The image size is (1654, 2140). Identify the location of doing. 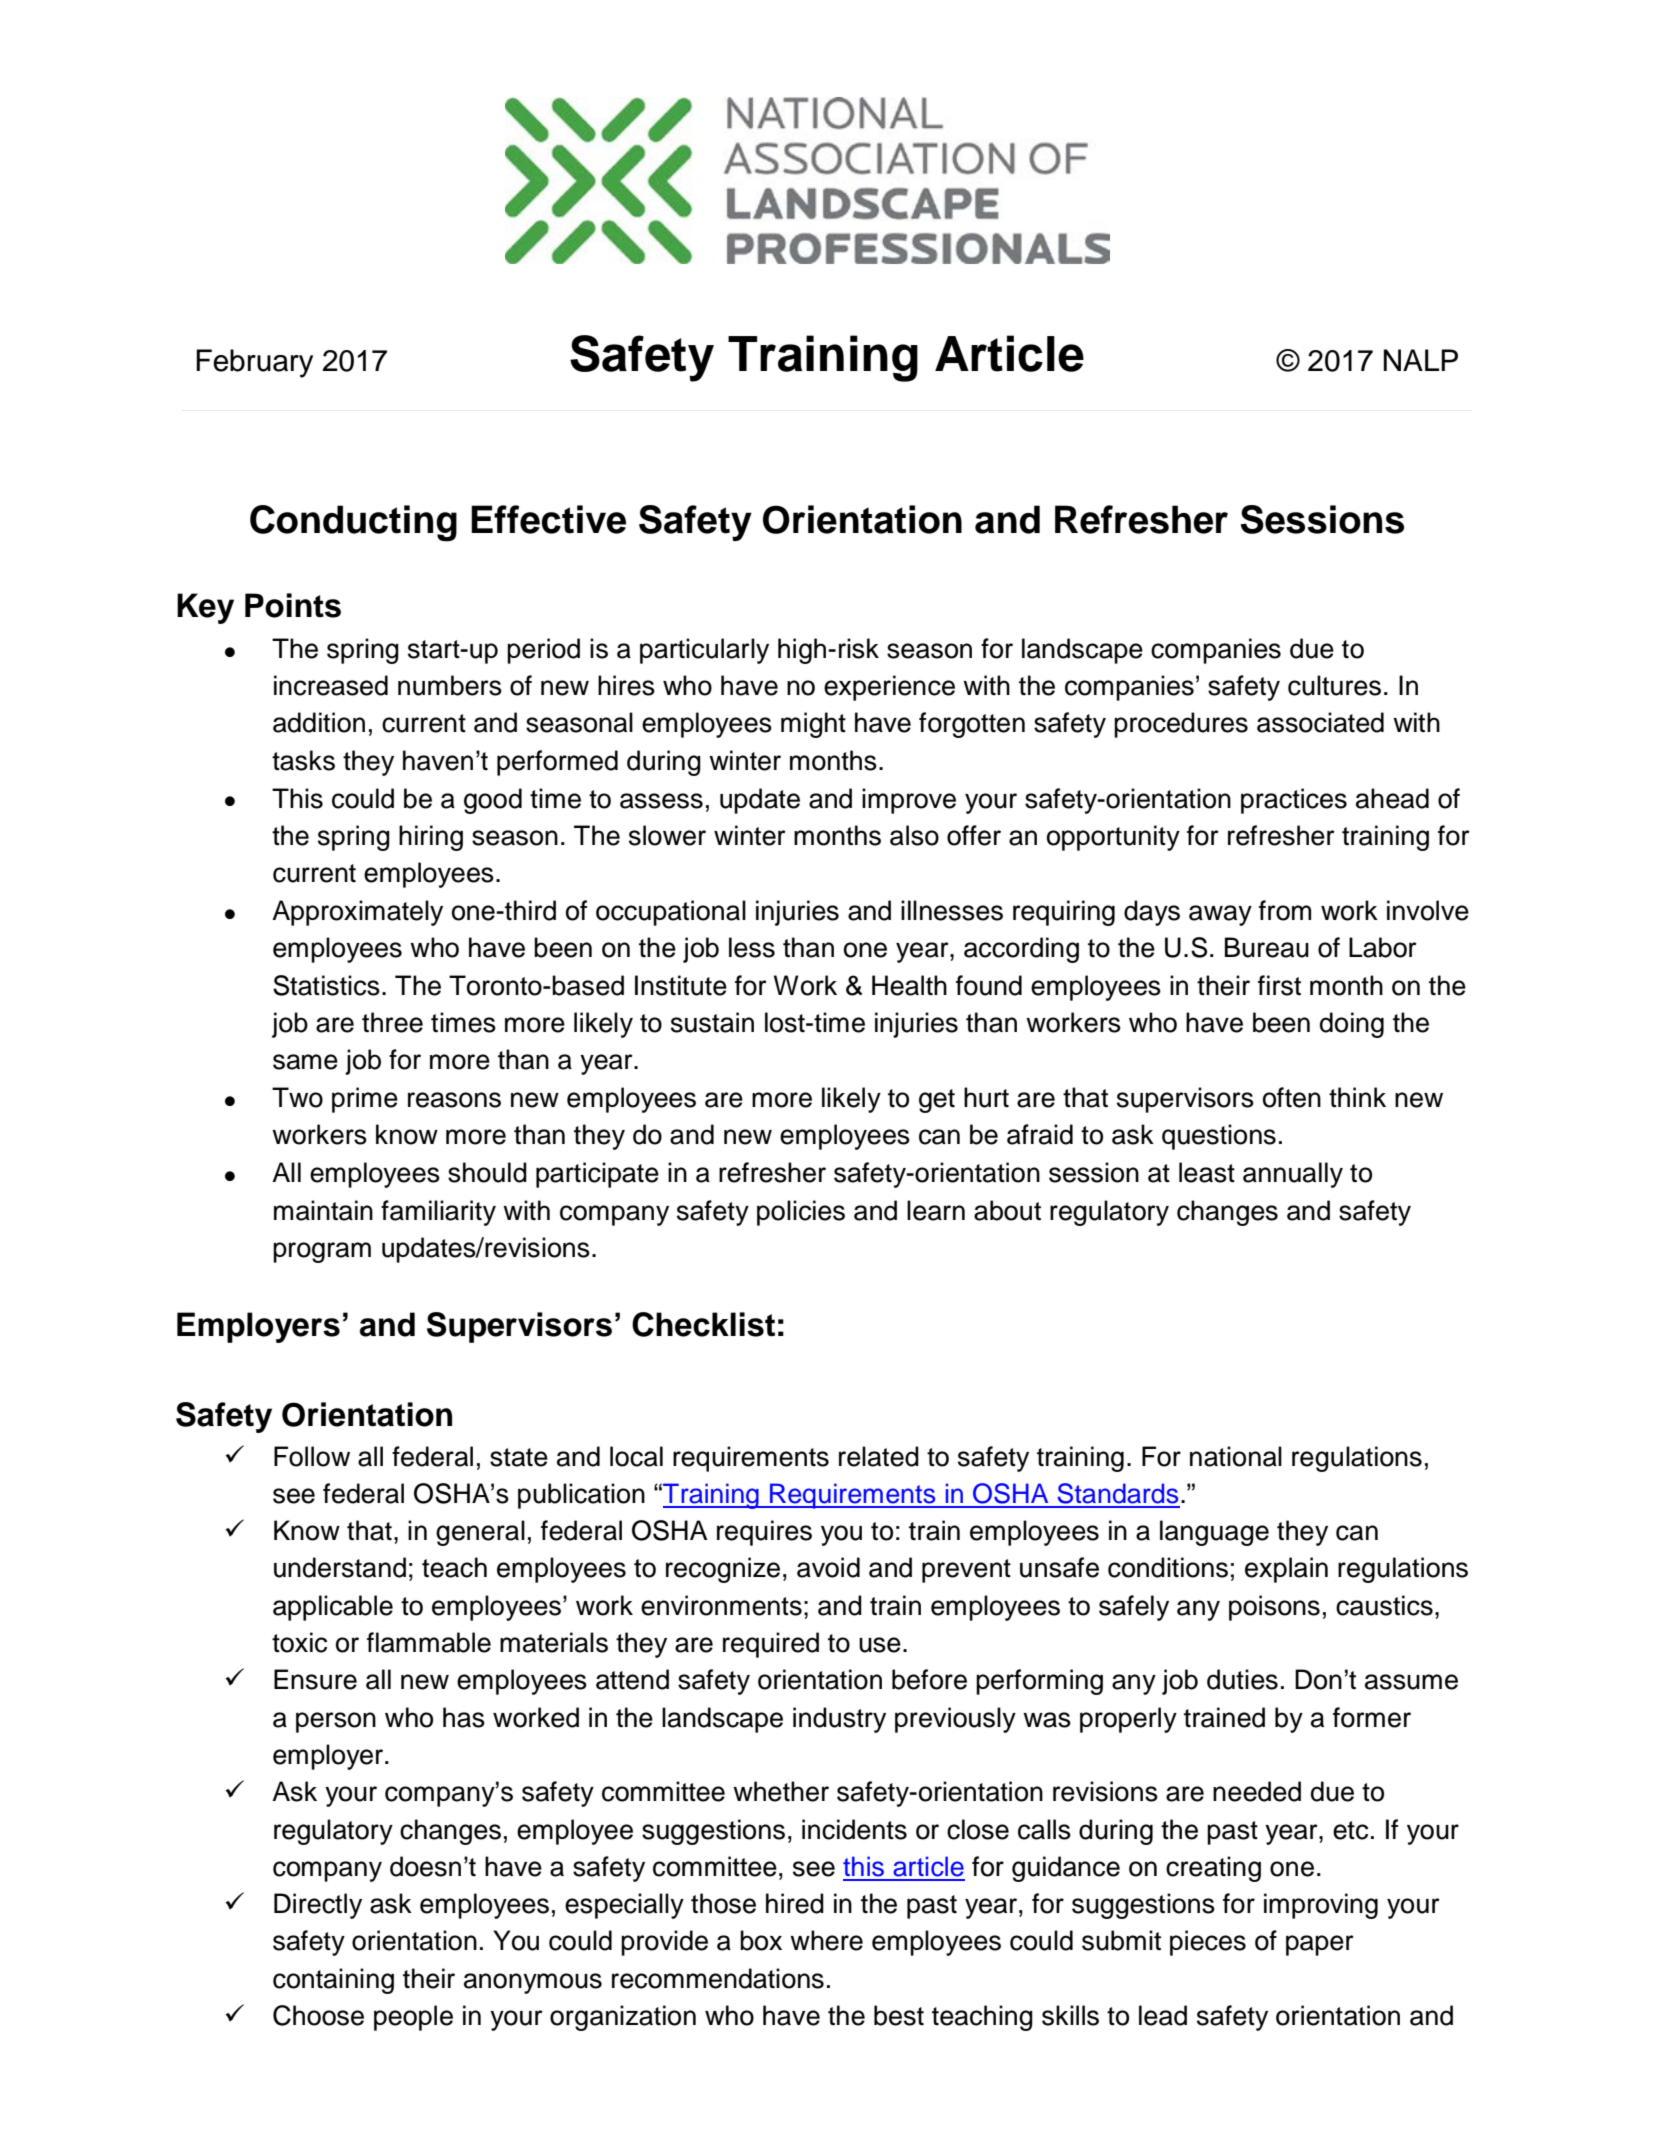
(1352, 1025).
